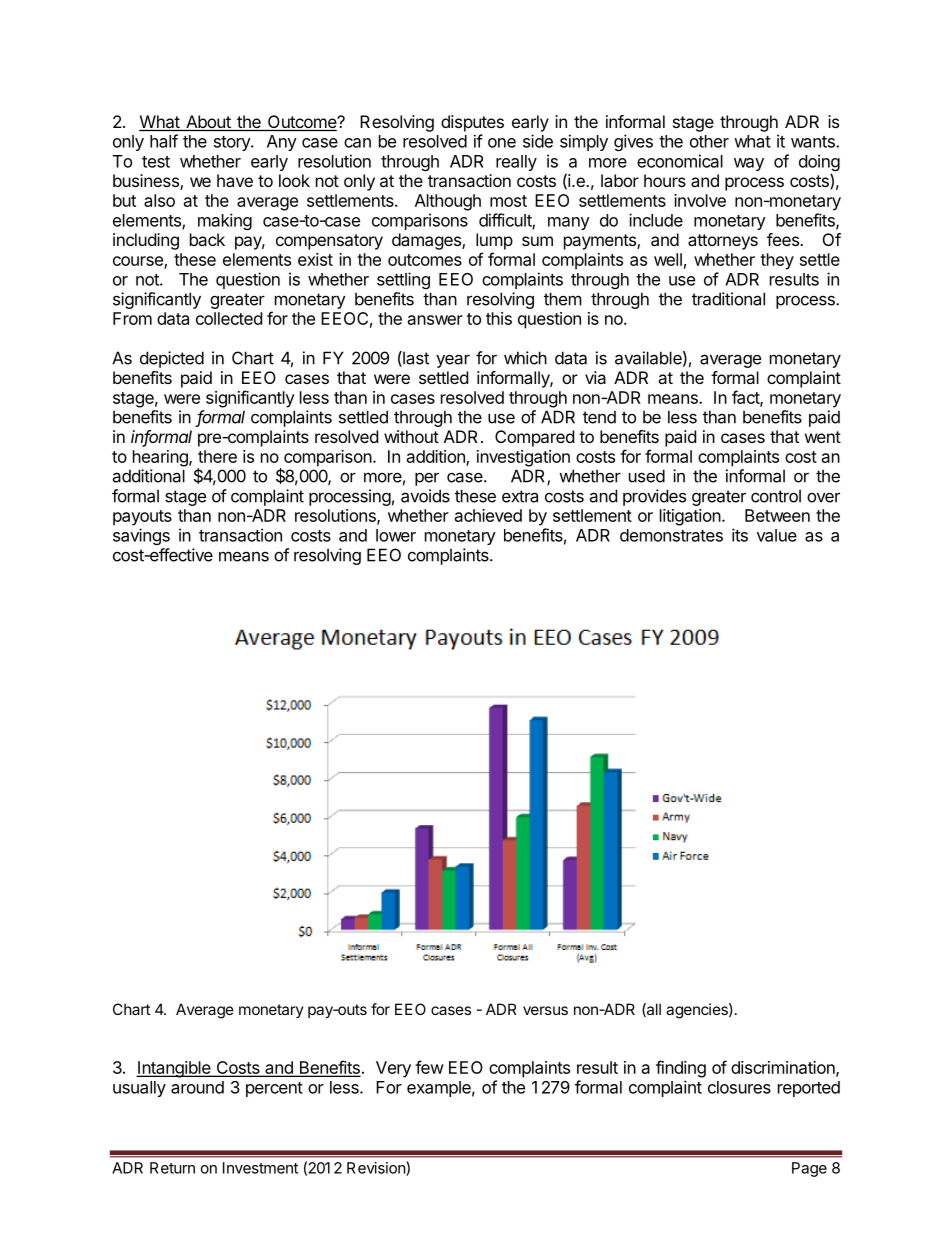 The image size is (952, 1233). I want to click on story, so click(233, 143).
